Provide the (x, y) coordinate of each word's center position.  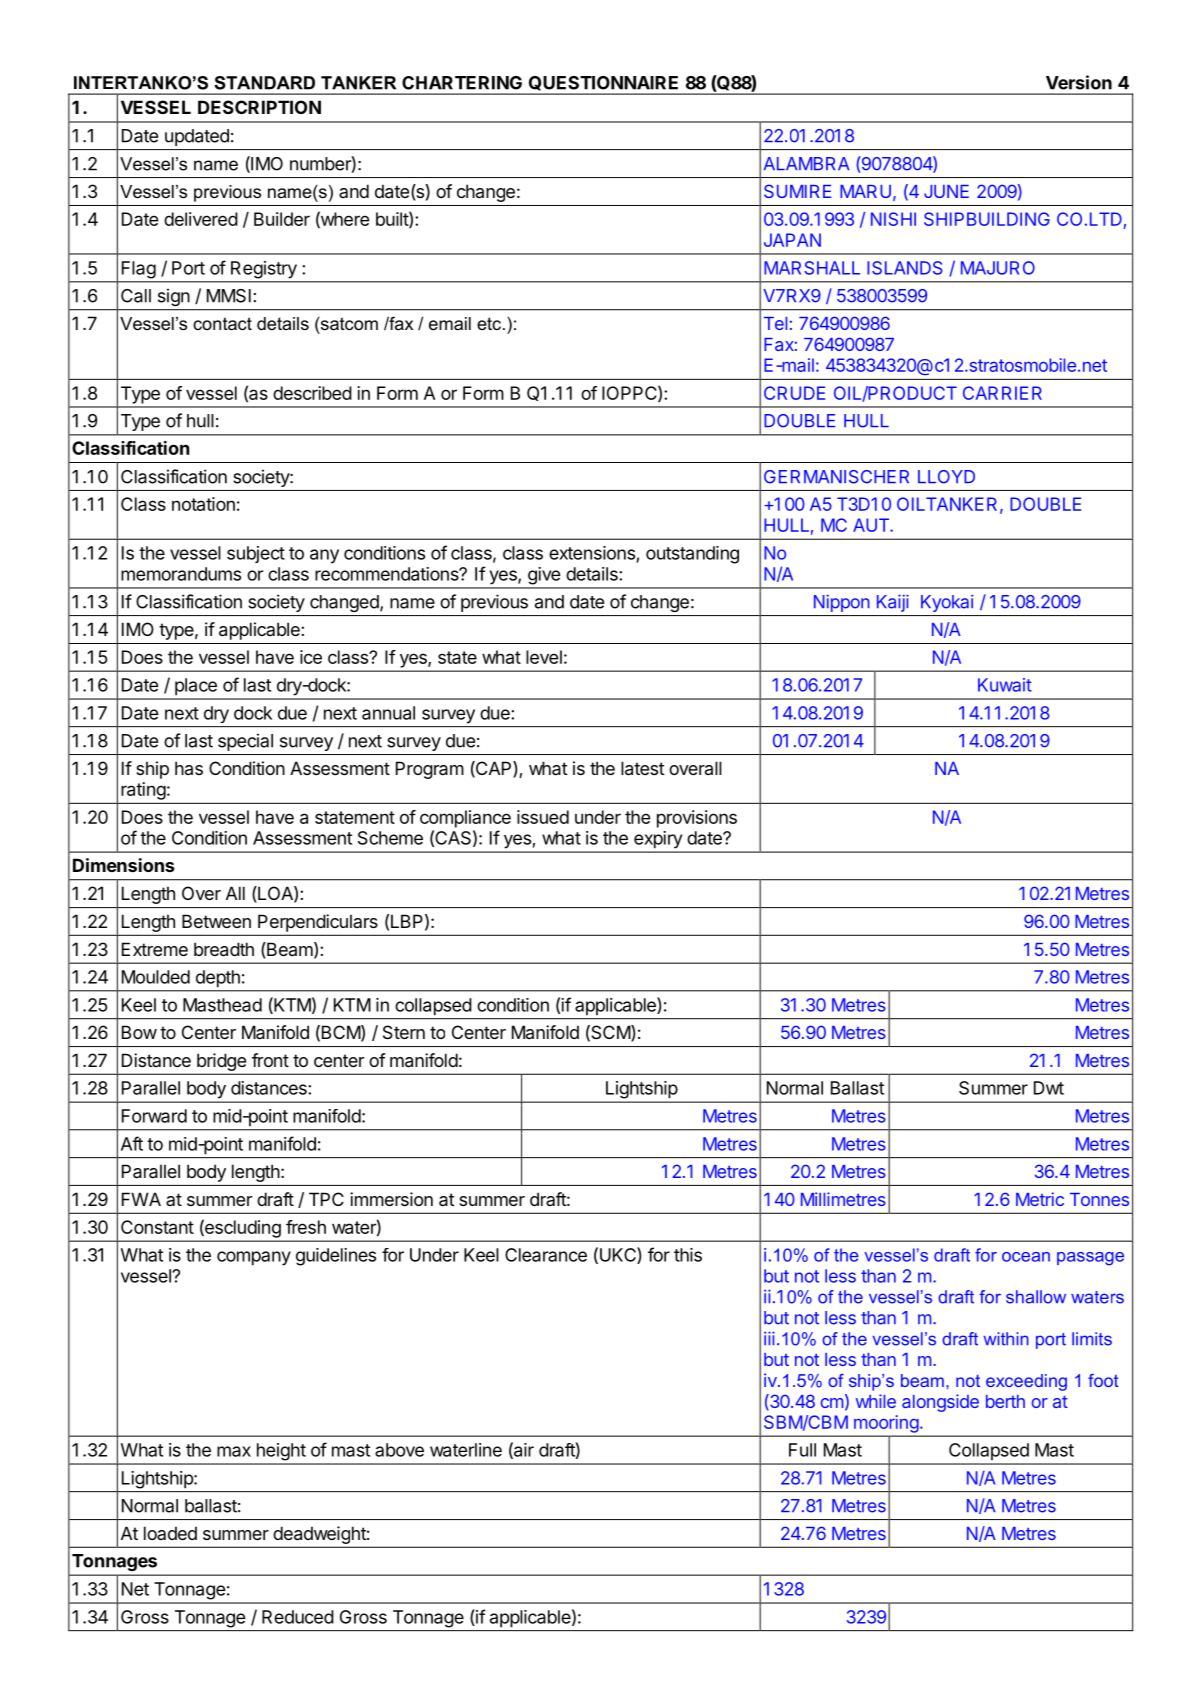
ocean (1026, 1257)
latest (643, 768)
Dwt (1049, 1088)
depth (218, 978)
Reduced (298, 1617)
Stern (404, 1032)
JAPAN (792, 240)
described (312, 393)
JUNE (946, 191)
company (254, 1258)
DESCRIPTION (259, 107)
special (245, 742)
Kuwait (1005, 685)
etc (489, 323)
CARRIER (1002, 393)
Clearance (546, 1255)
